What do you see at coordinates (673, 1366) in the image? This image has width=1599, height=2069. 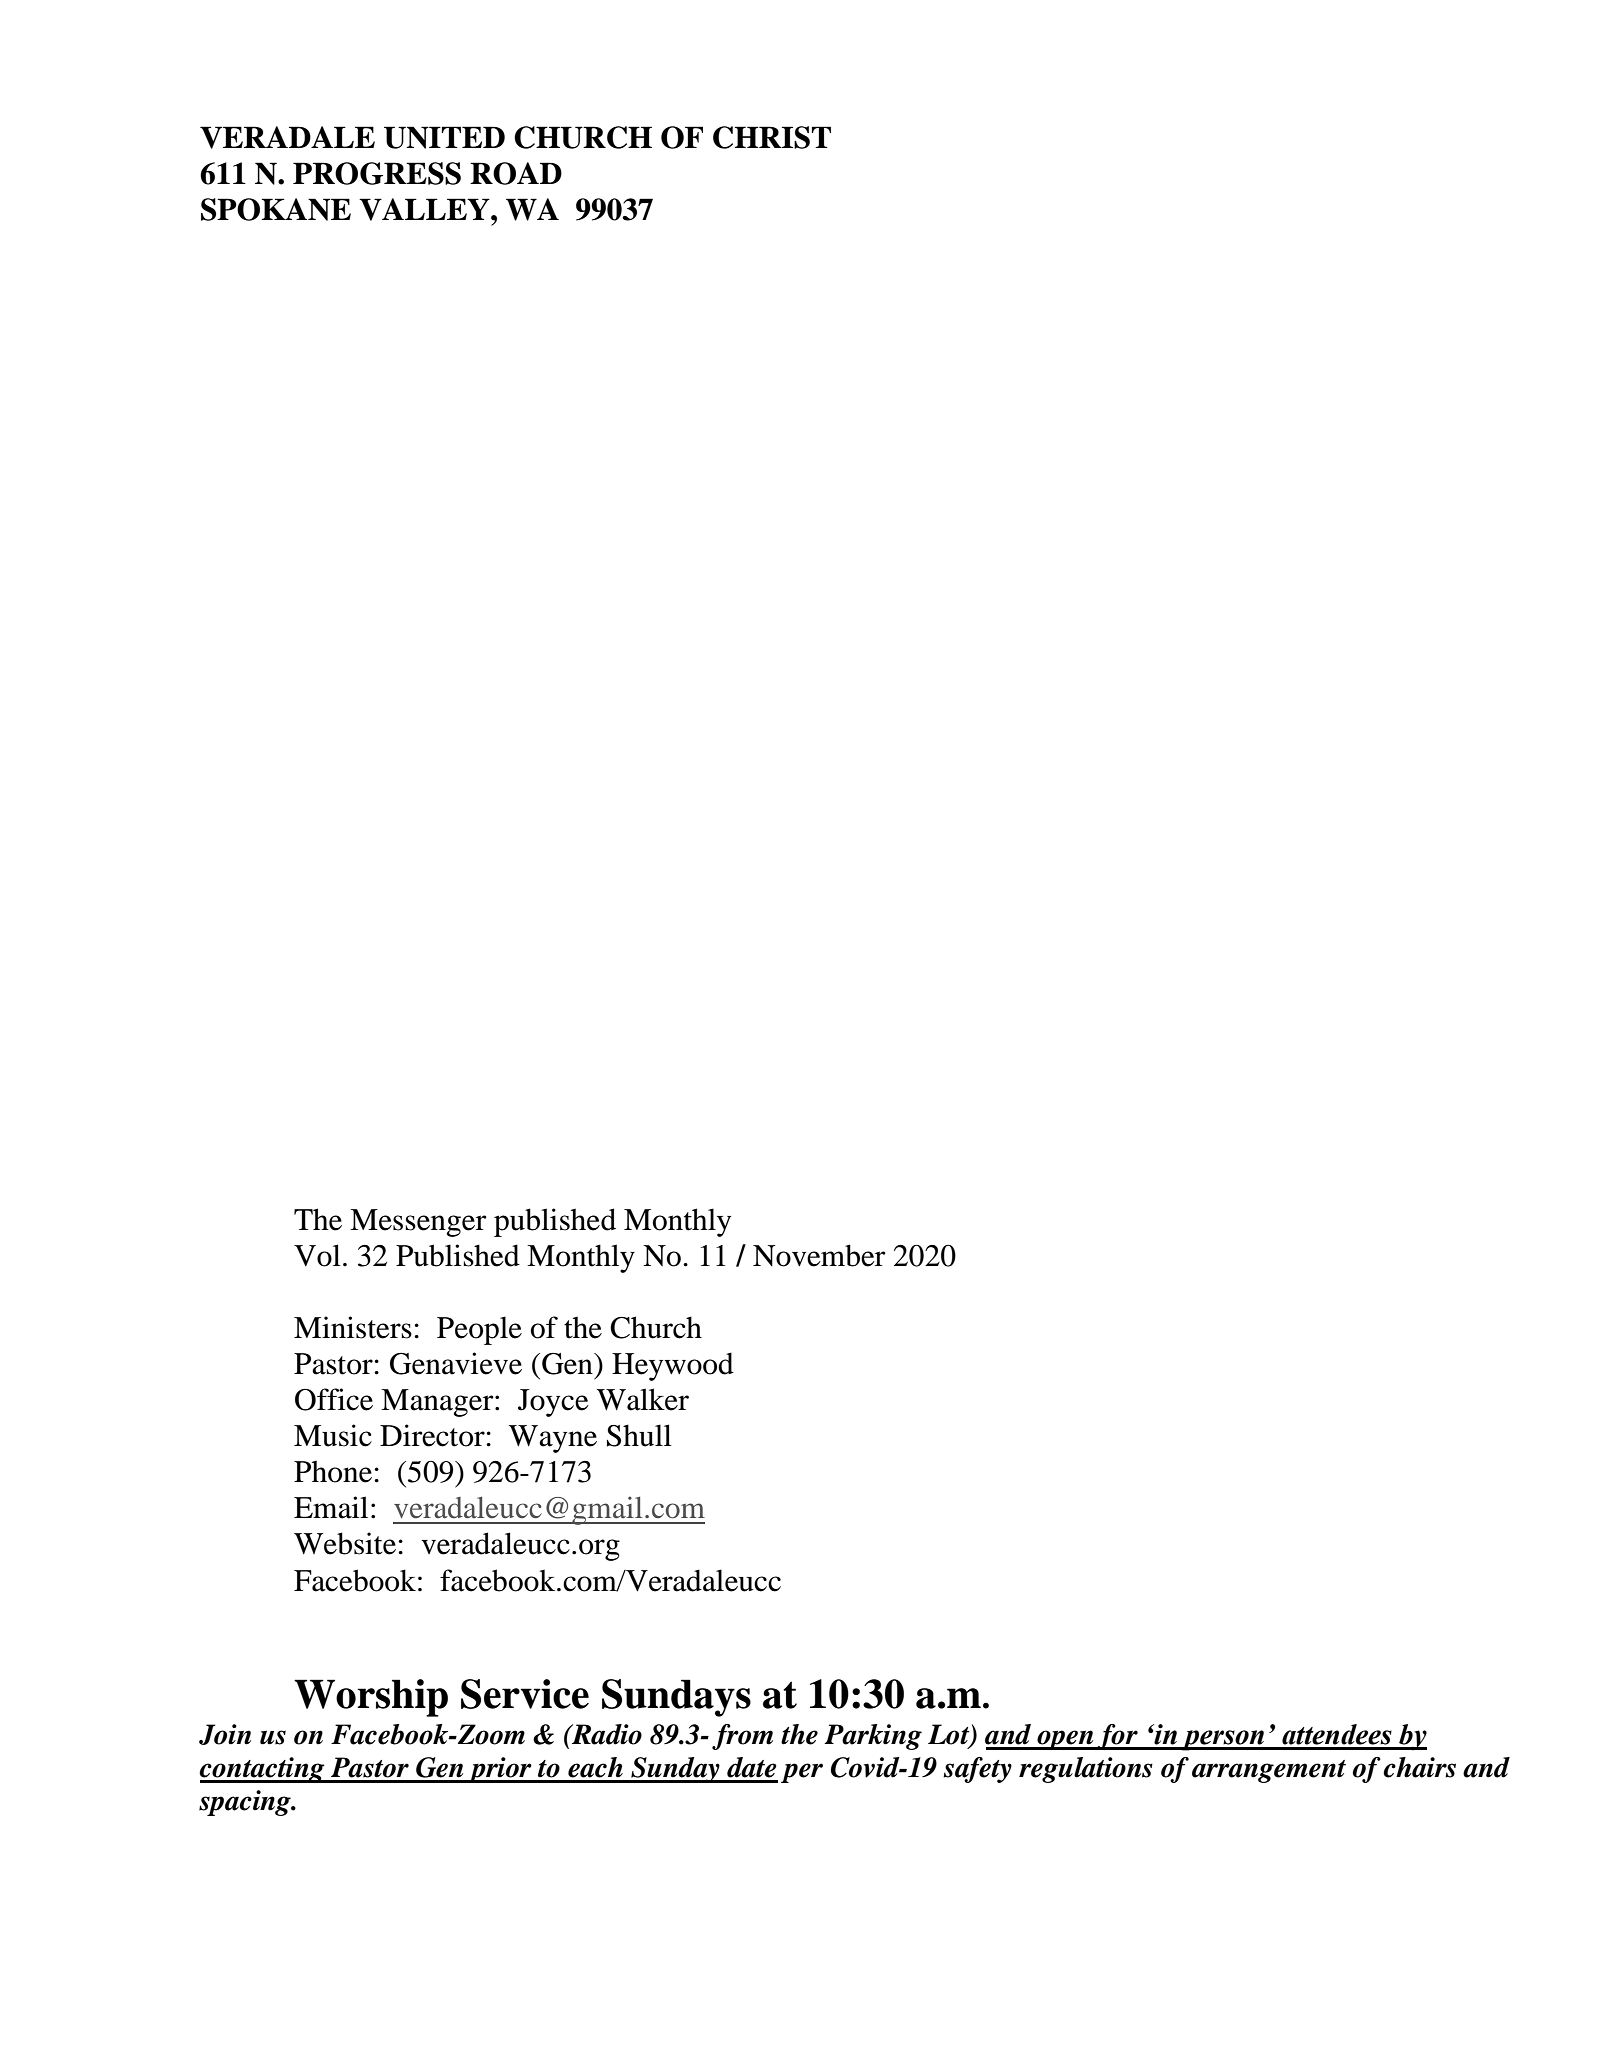 I see `Heywood` at bounding box center [673, 1366].
